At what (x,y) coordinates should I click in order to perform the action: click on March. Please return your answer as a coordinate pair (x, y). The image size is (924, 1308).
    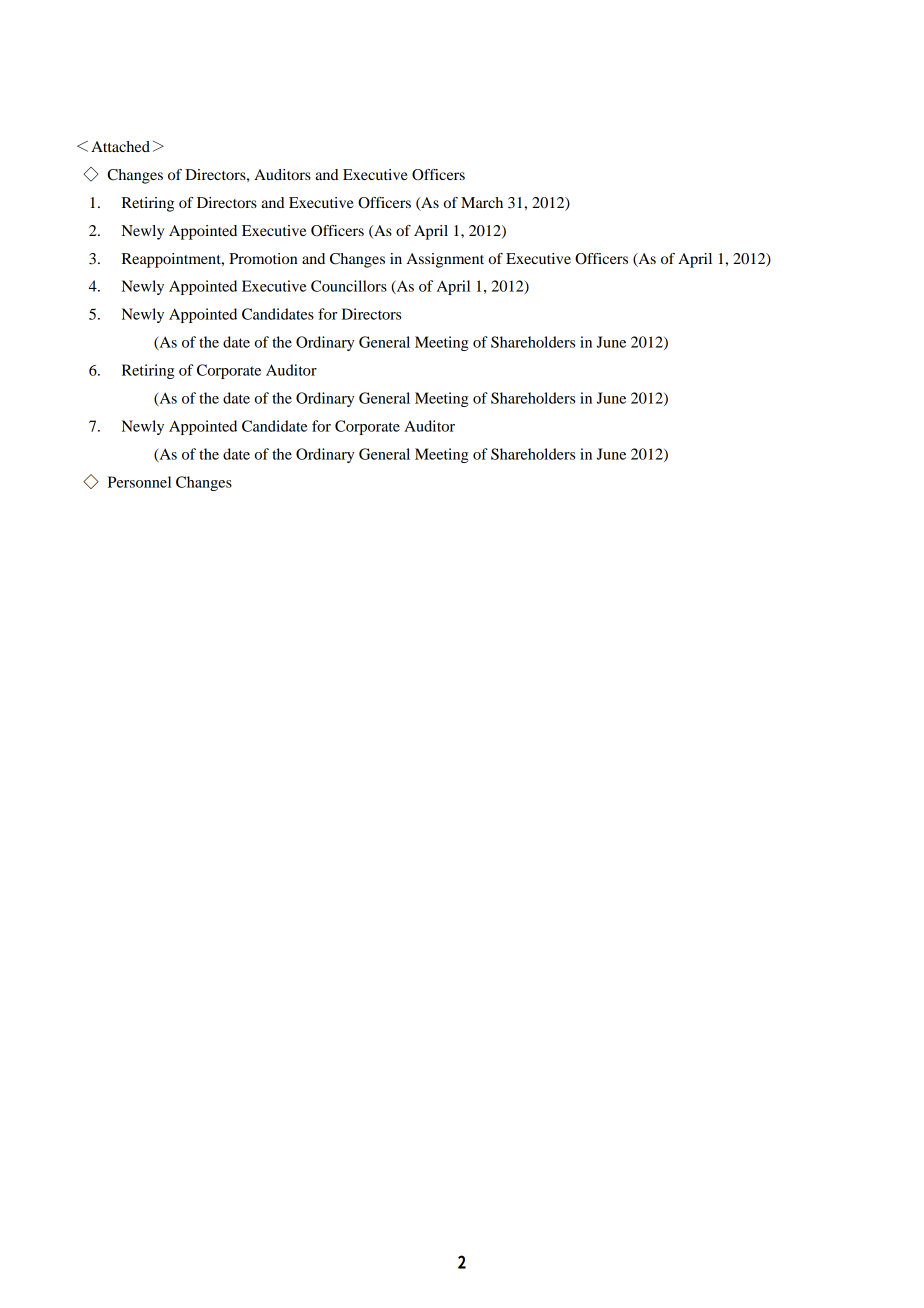
    Looking at the image, I should click on (482, 202).
